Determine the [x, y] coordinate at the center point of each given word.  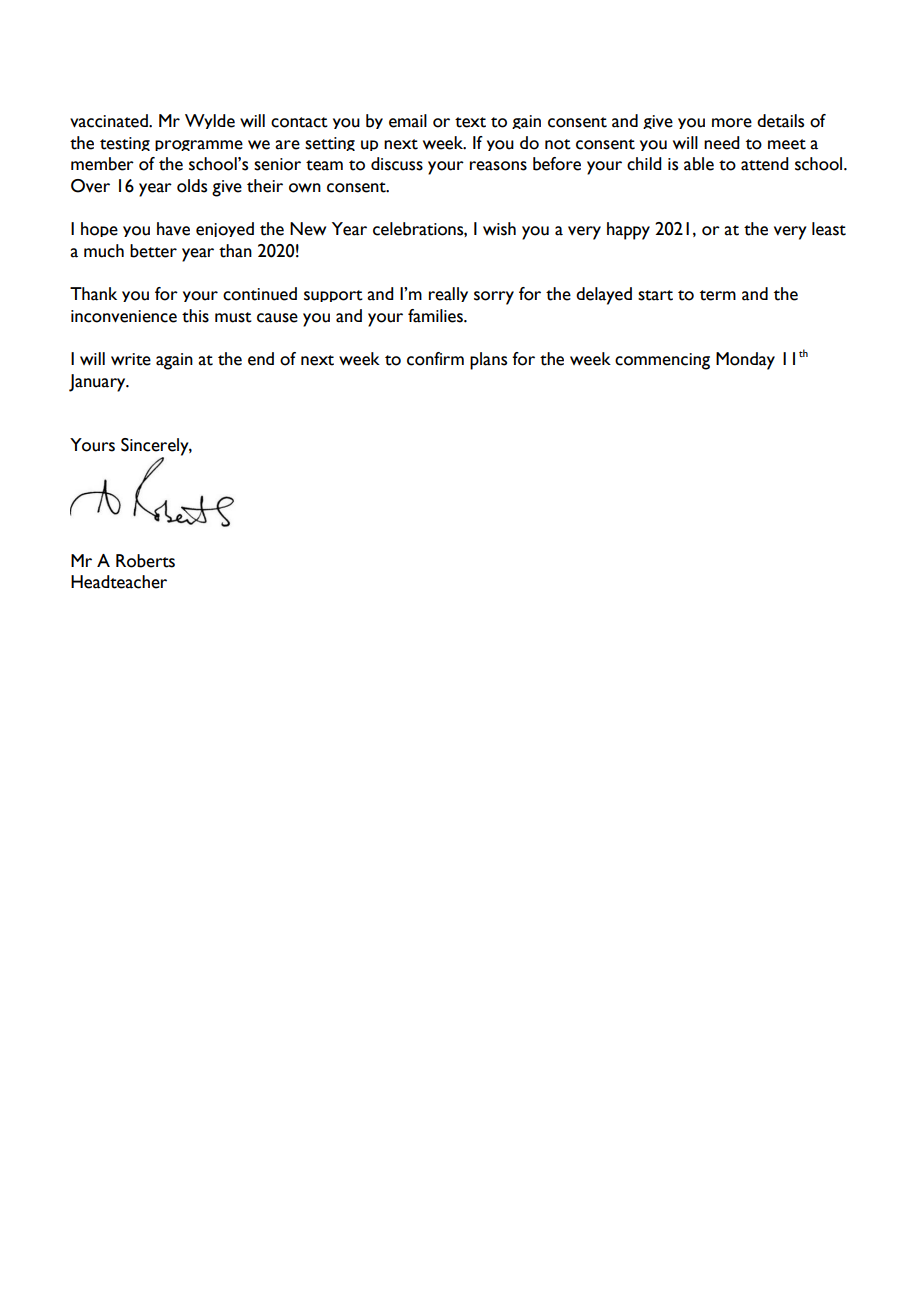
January [98, 383]
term [718, 295]
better [153, 251]
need [722, 143]
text [470, 122]
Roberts [145, 561]
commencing [662, 361]
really [448, 294]
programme [199, 145]
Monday [745, 361]
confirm [435, 359]
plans [488, 361]
